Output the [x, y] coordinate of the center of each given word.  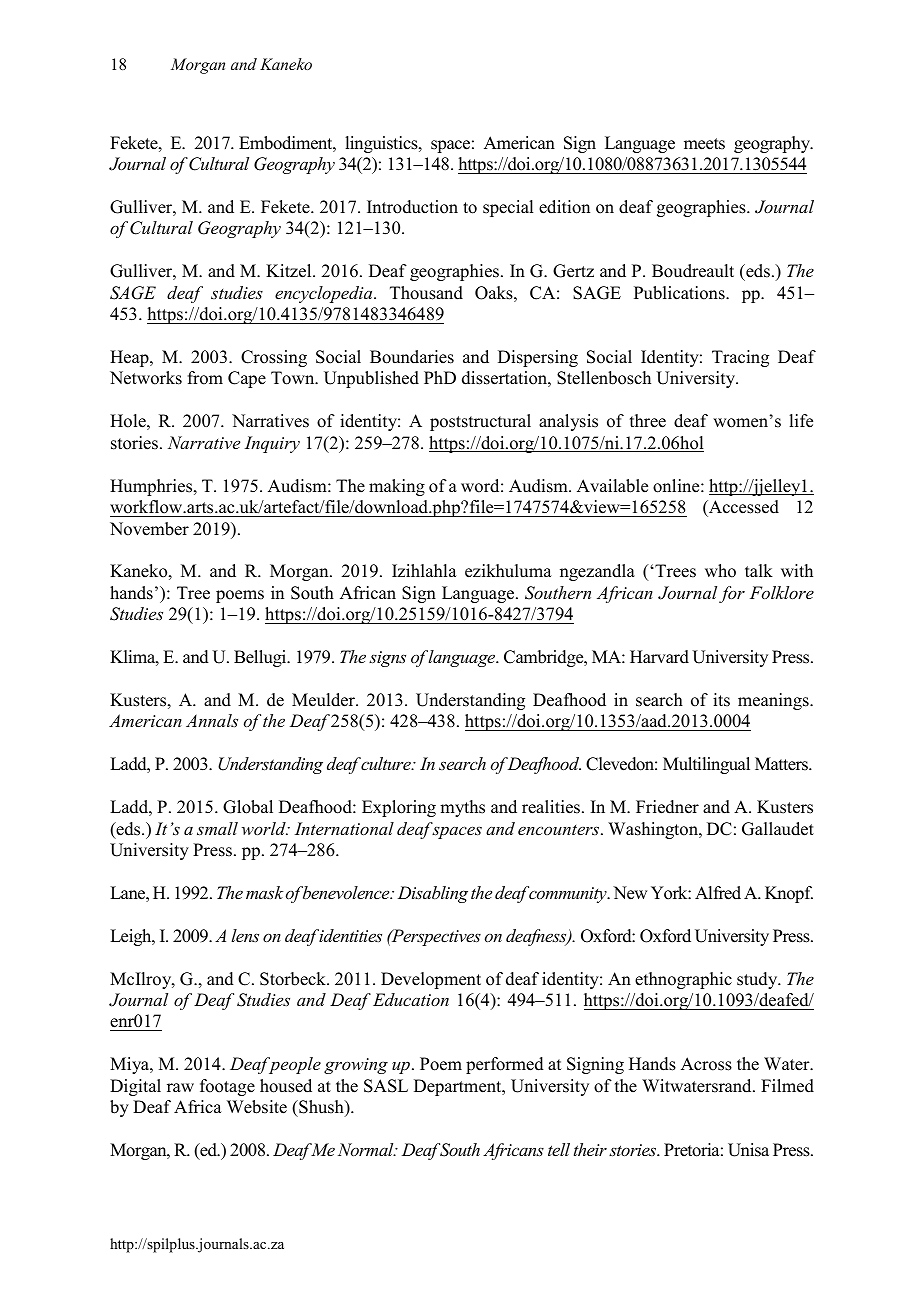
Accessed [743, 507]
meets [704, 144]
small [217, 828]
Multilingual [706, 765]
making [397, 487]
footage [227, 1087]
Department [459, 1087]
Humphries [152, 487]
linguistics [382, 144]
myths [462, 808]
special [508, 208]
